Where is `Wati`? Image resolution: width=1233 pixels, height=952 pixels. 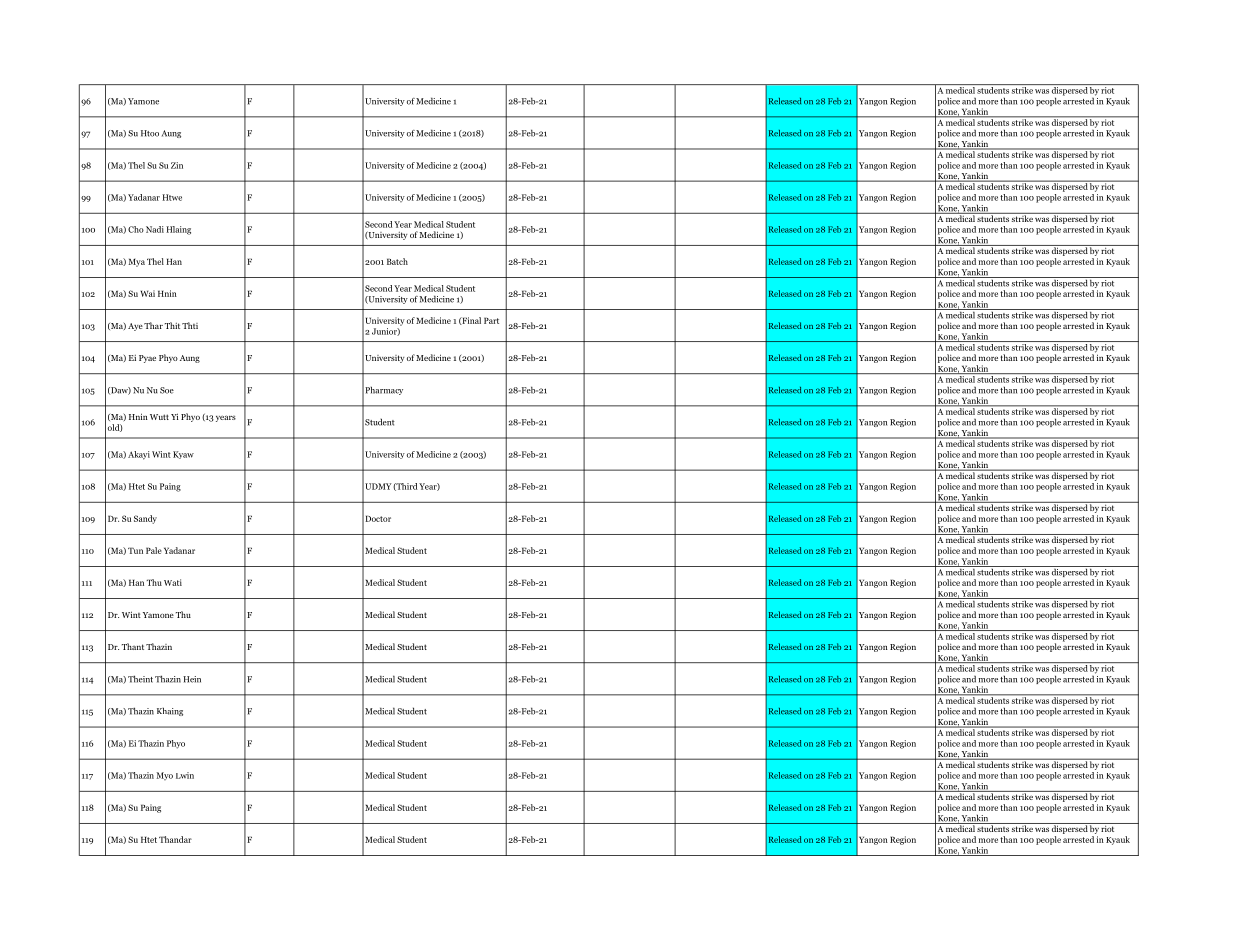 Wati is located at coordinates (173, 582).
